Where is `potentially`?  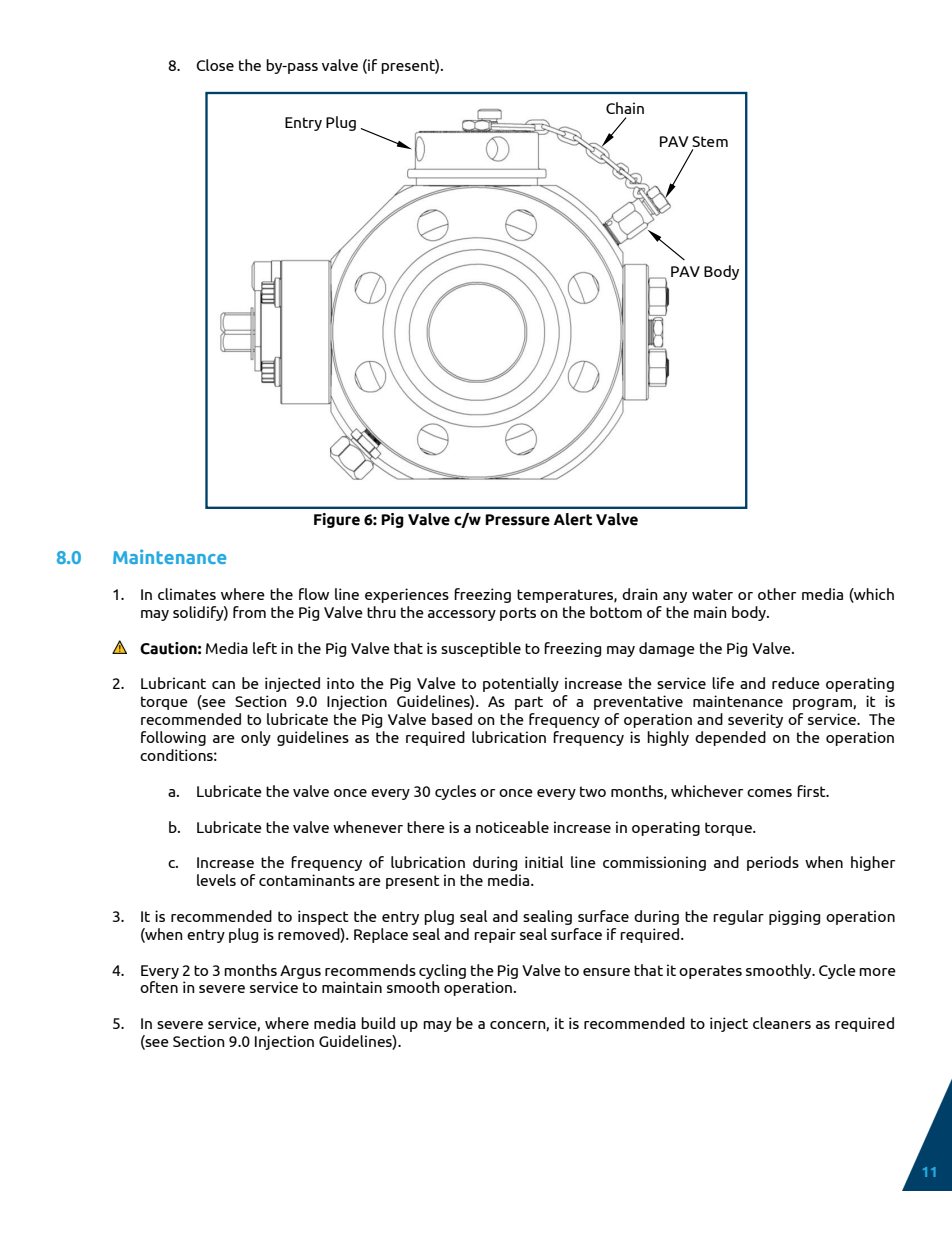 potentially is located at coordinates (521, 684).
